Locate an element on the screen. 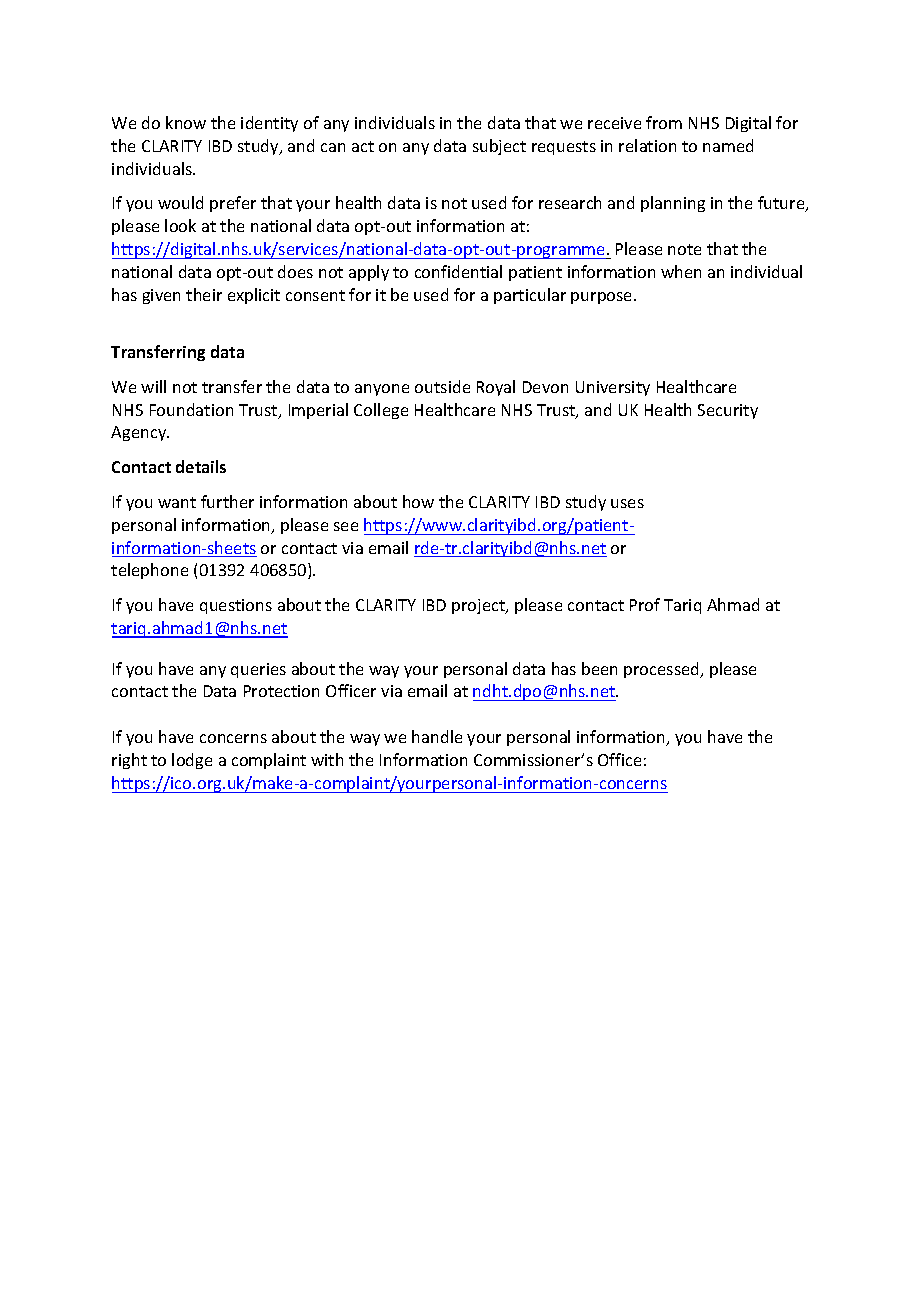 The height and width of the screenshot is (1308, 924). handle is located at coordinates (437, 736).
